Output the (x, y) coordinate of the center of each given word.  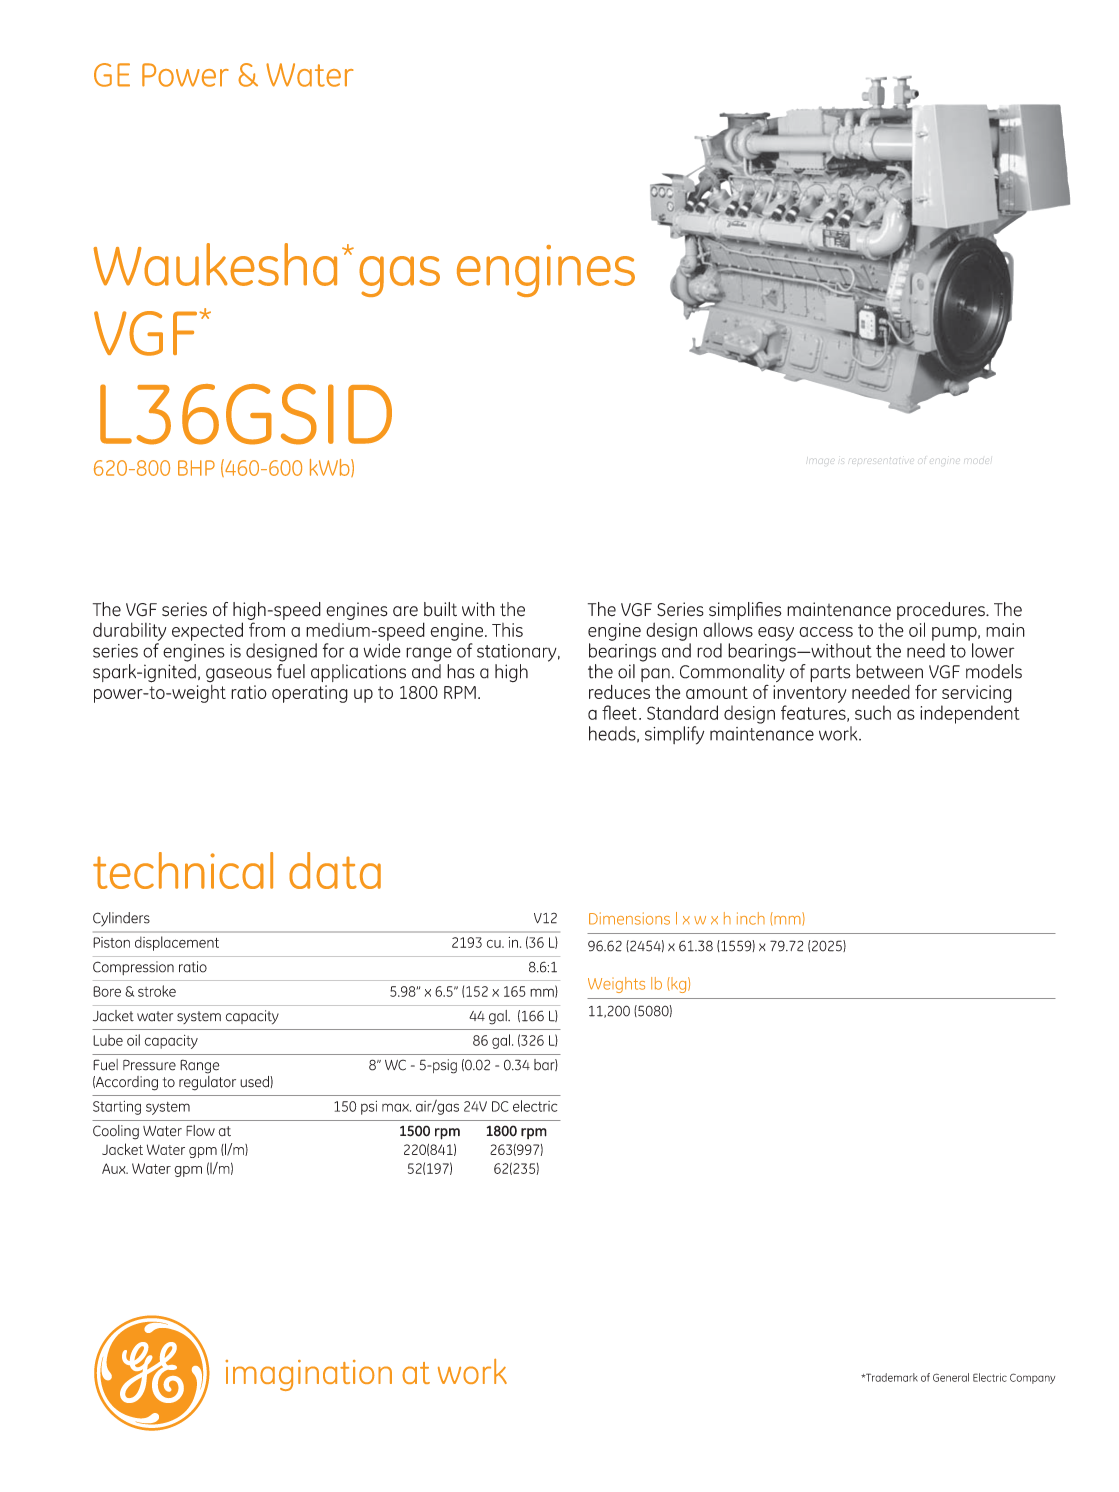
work (839, 733)
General (951, 1377)
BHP (196, 468)
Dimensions (629, 918)
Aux (115, 1168)
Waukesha (215, 264)
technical (183, 870)
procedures (942, 611)
